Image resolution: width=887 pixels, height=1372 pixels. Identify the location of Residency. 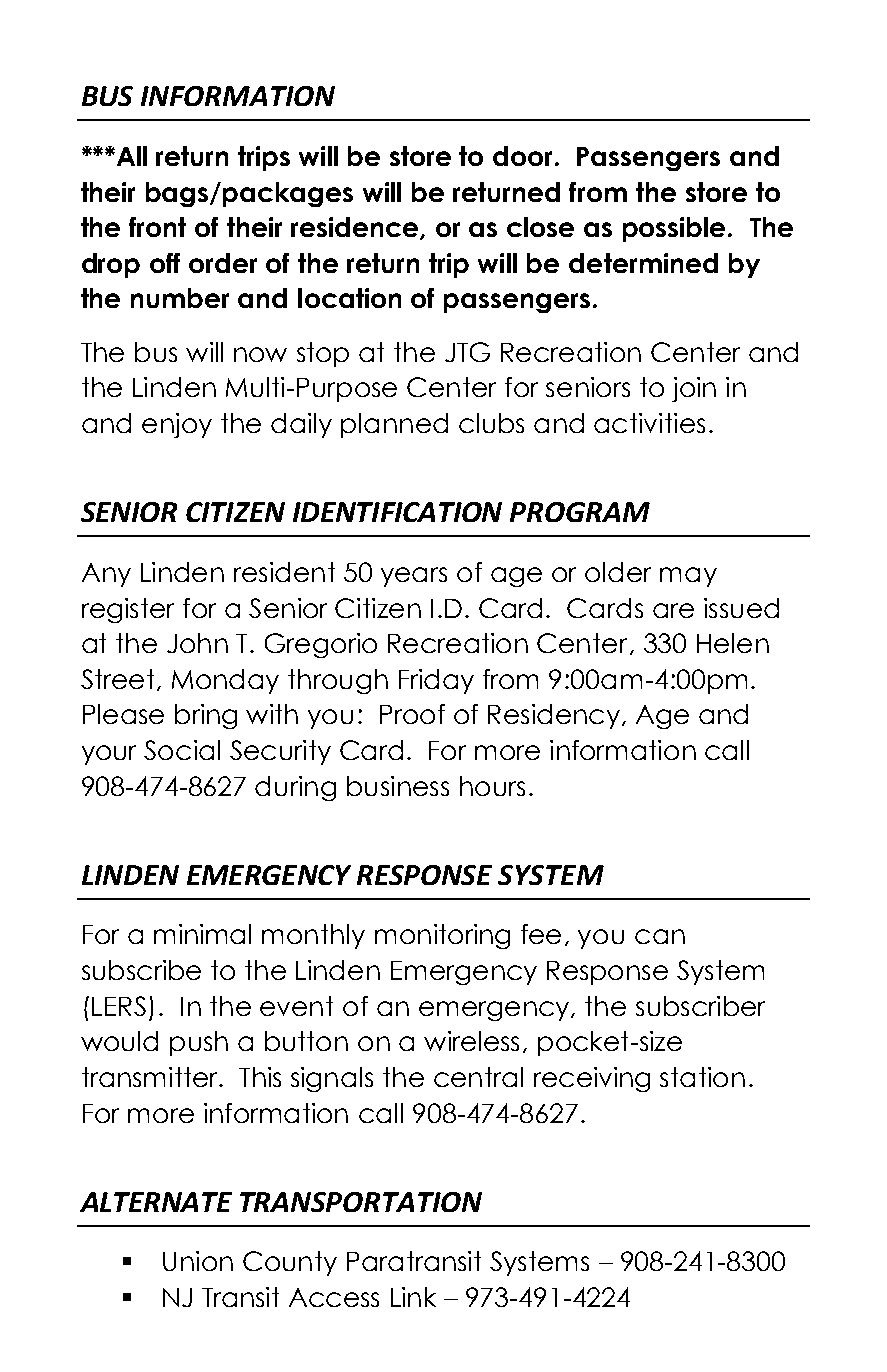
(554, 716).
